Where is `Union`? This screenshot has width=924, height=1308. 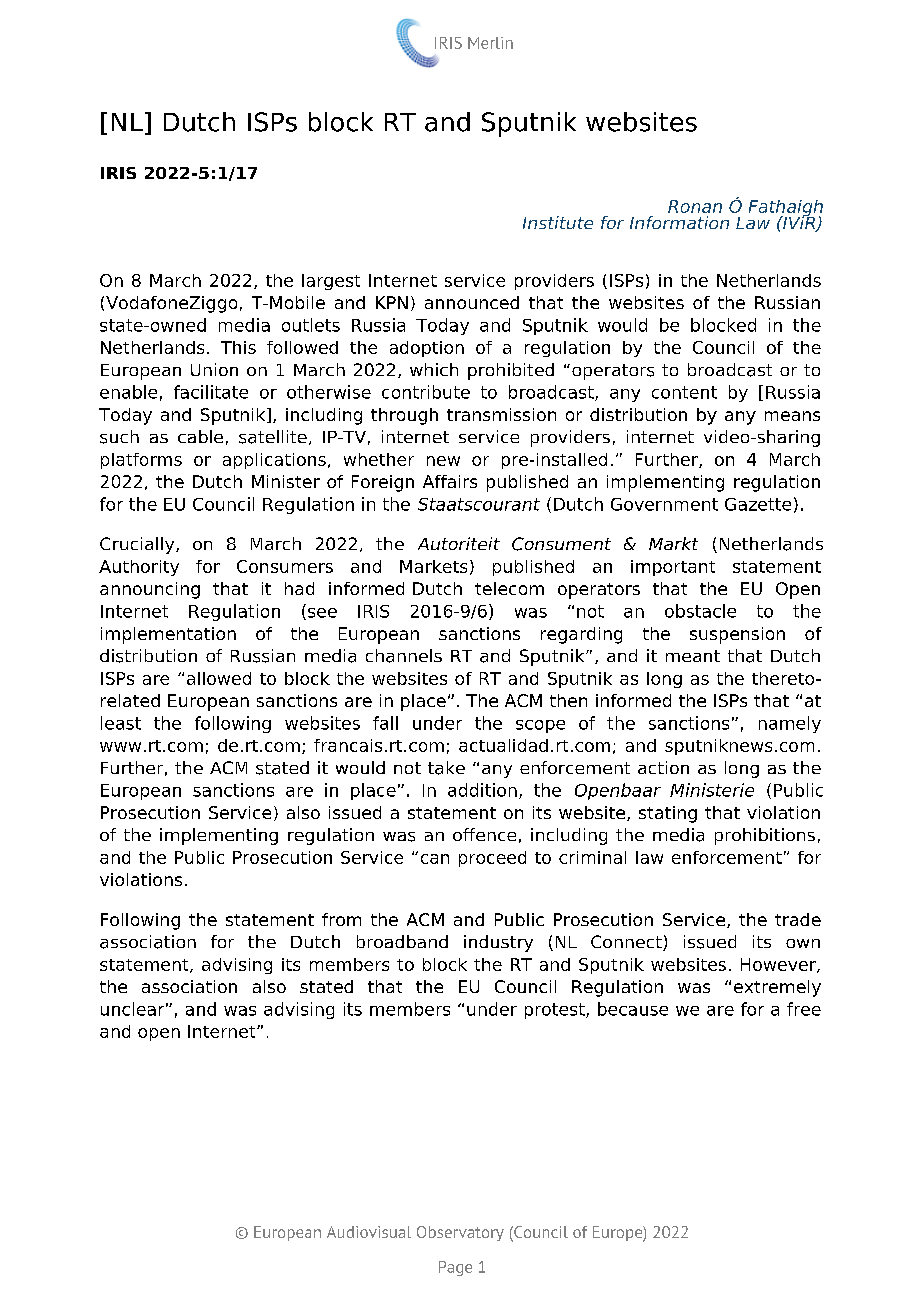
Union is located at coordinates (214, 369).
